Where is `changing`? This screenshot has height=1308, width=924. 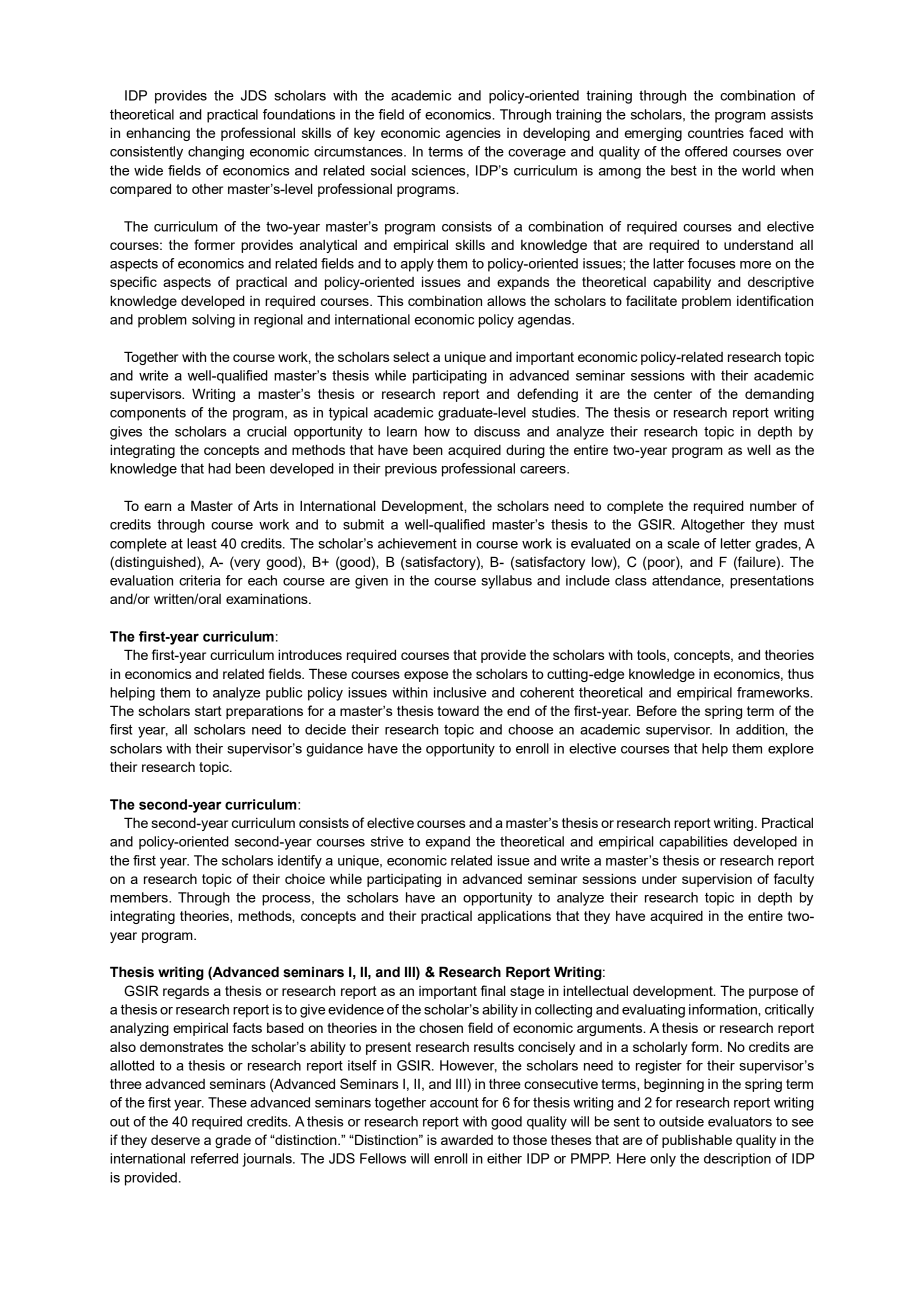 changing is located at coordinates (216, 153).
